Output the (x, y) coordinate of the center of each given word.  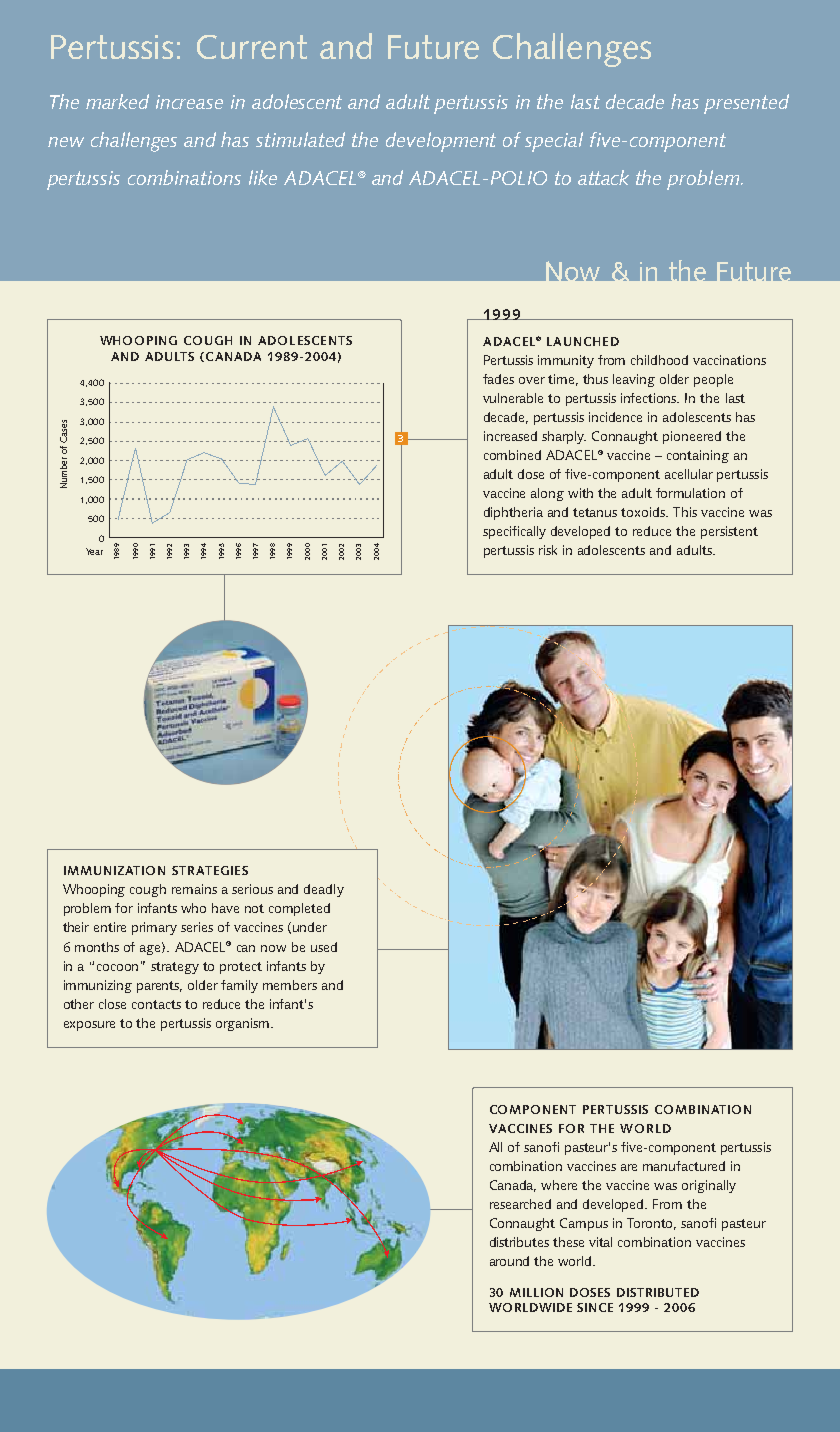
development (441, 142)
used (324, 947)
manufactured (684, 1166)
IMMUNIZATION (114, 870)
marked (117, 101)
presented (746, 104)
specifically (514, 532)
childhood (659, 360)
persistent (729, 532)
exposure (89, 1026)
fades (498, 379)
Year (94, 551)
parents (159, 987)
